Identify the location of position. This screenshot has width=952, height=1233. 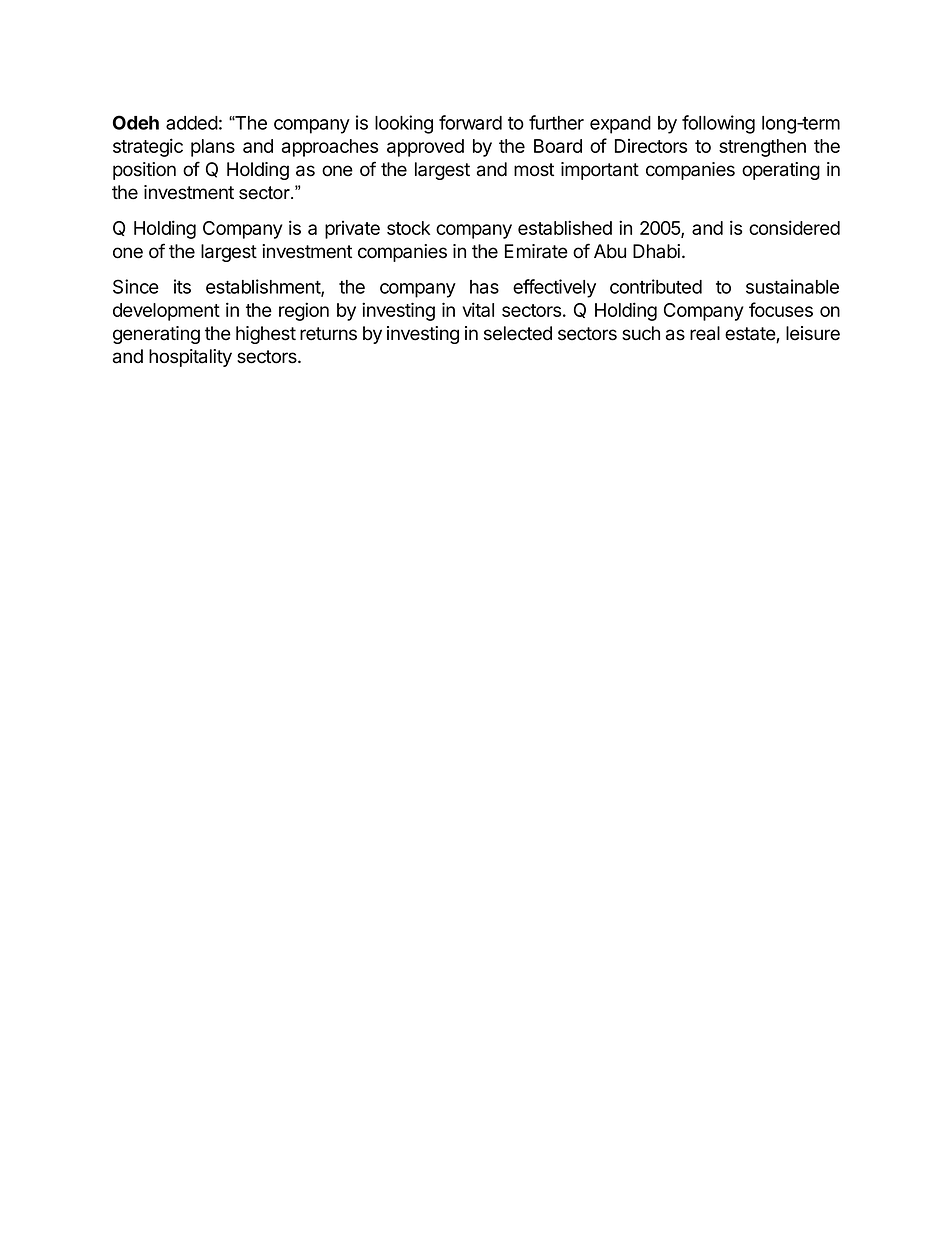
(144, 171).
